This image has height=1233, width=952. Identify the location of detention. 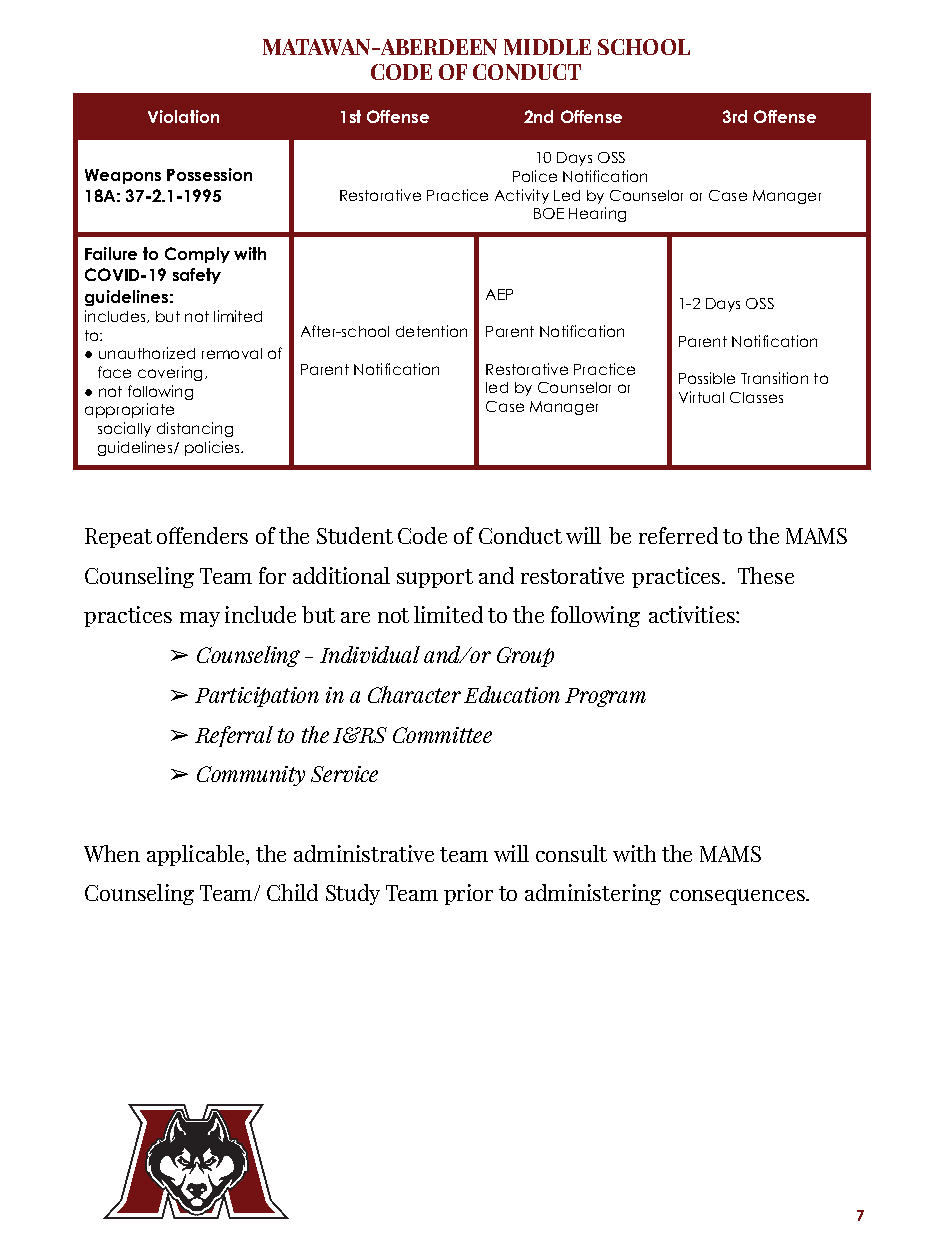
(431, 331).
